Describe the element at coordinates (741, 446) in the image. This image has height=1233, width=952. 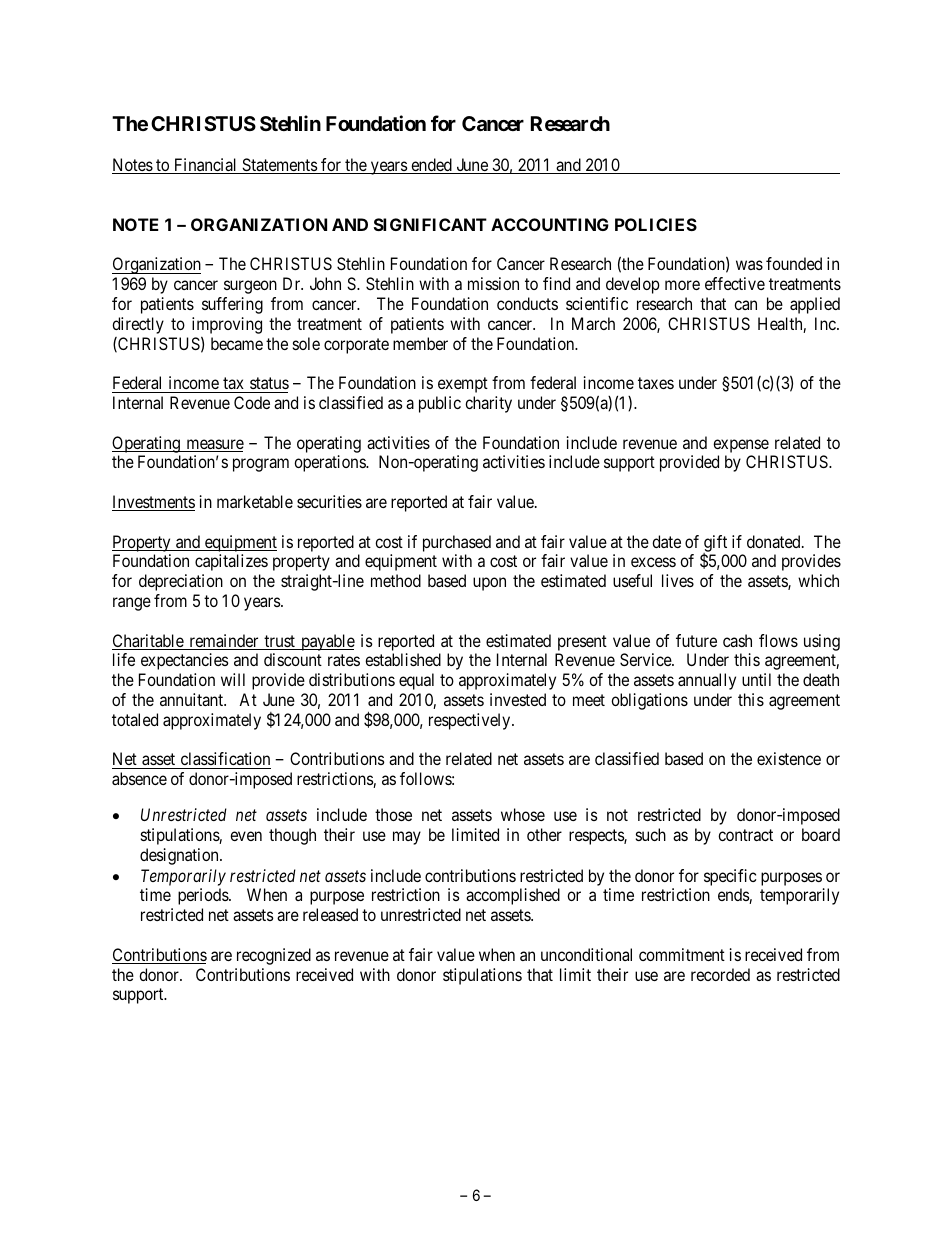
I see `expense` at that location.
